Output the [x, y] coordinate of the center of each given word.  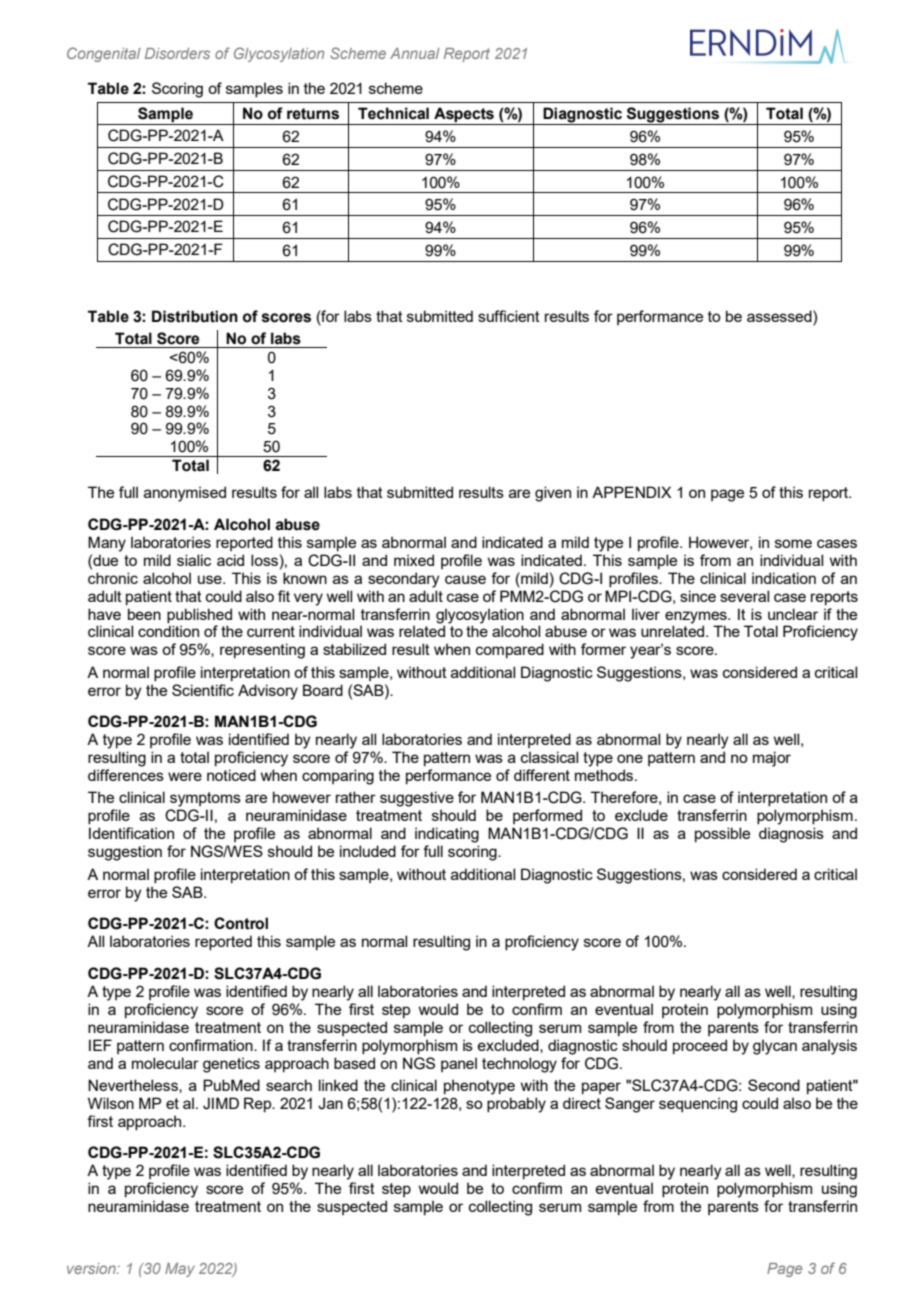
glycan [775, 1047]
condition [168, 631]
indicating [447, 835]
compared [510, 650]
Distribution [195, 316]
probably [516, 1105]
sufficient [509, 316]
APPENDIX [631, 492]
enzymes [697, 617]
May [180, 1270]
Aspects [464, 116]
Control [241, 923]
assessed [780, 316]
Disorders [177, 53]
